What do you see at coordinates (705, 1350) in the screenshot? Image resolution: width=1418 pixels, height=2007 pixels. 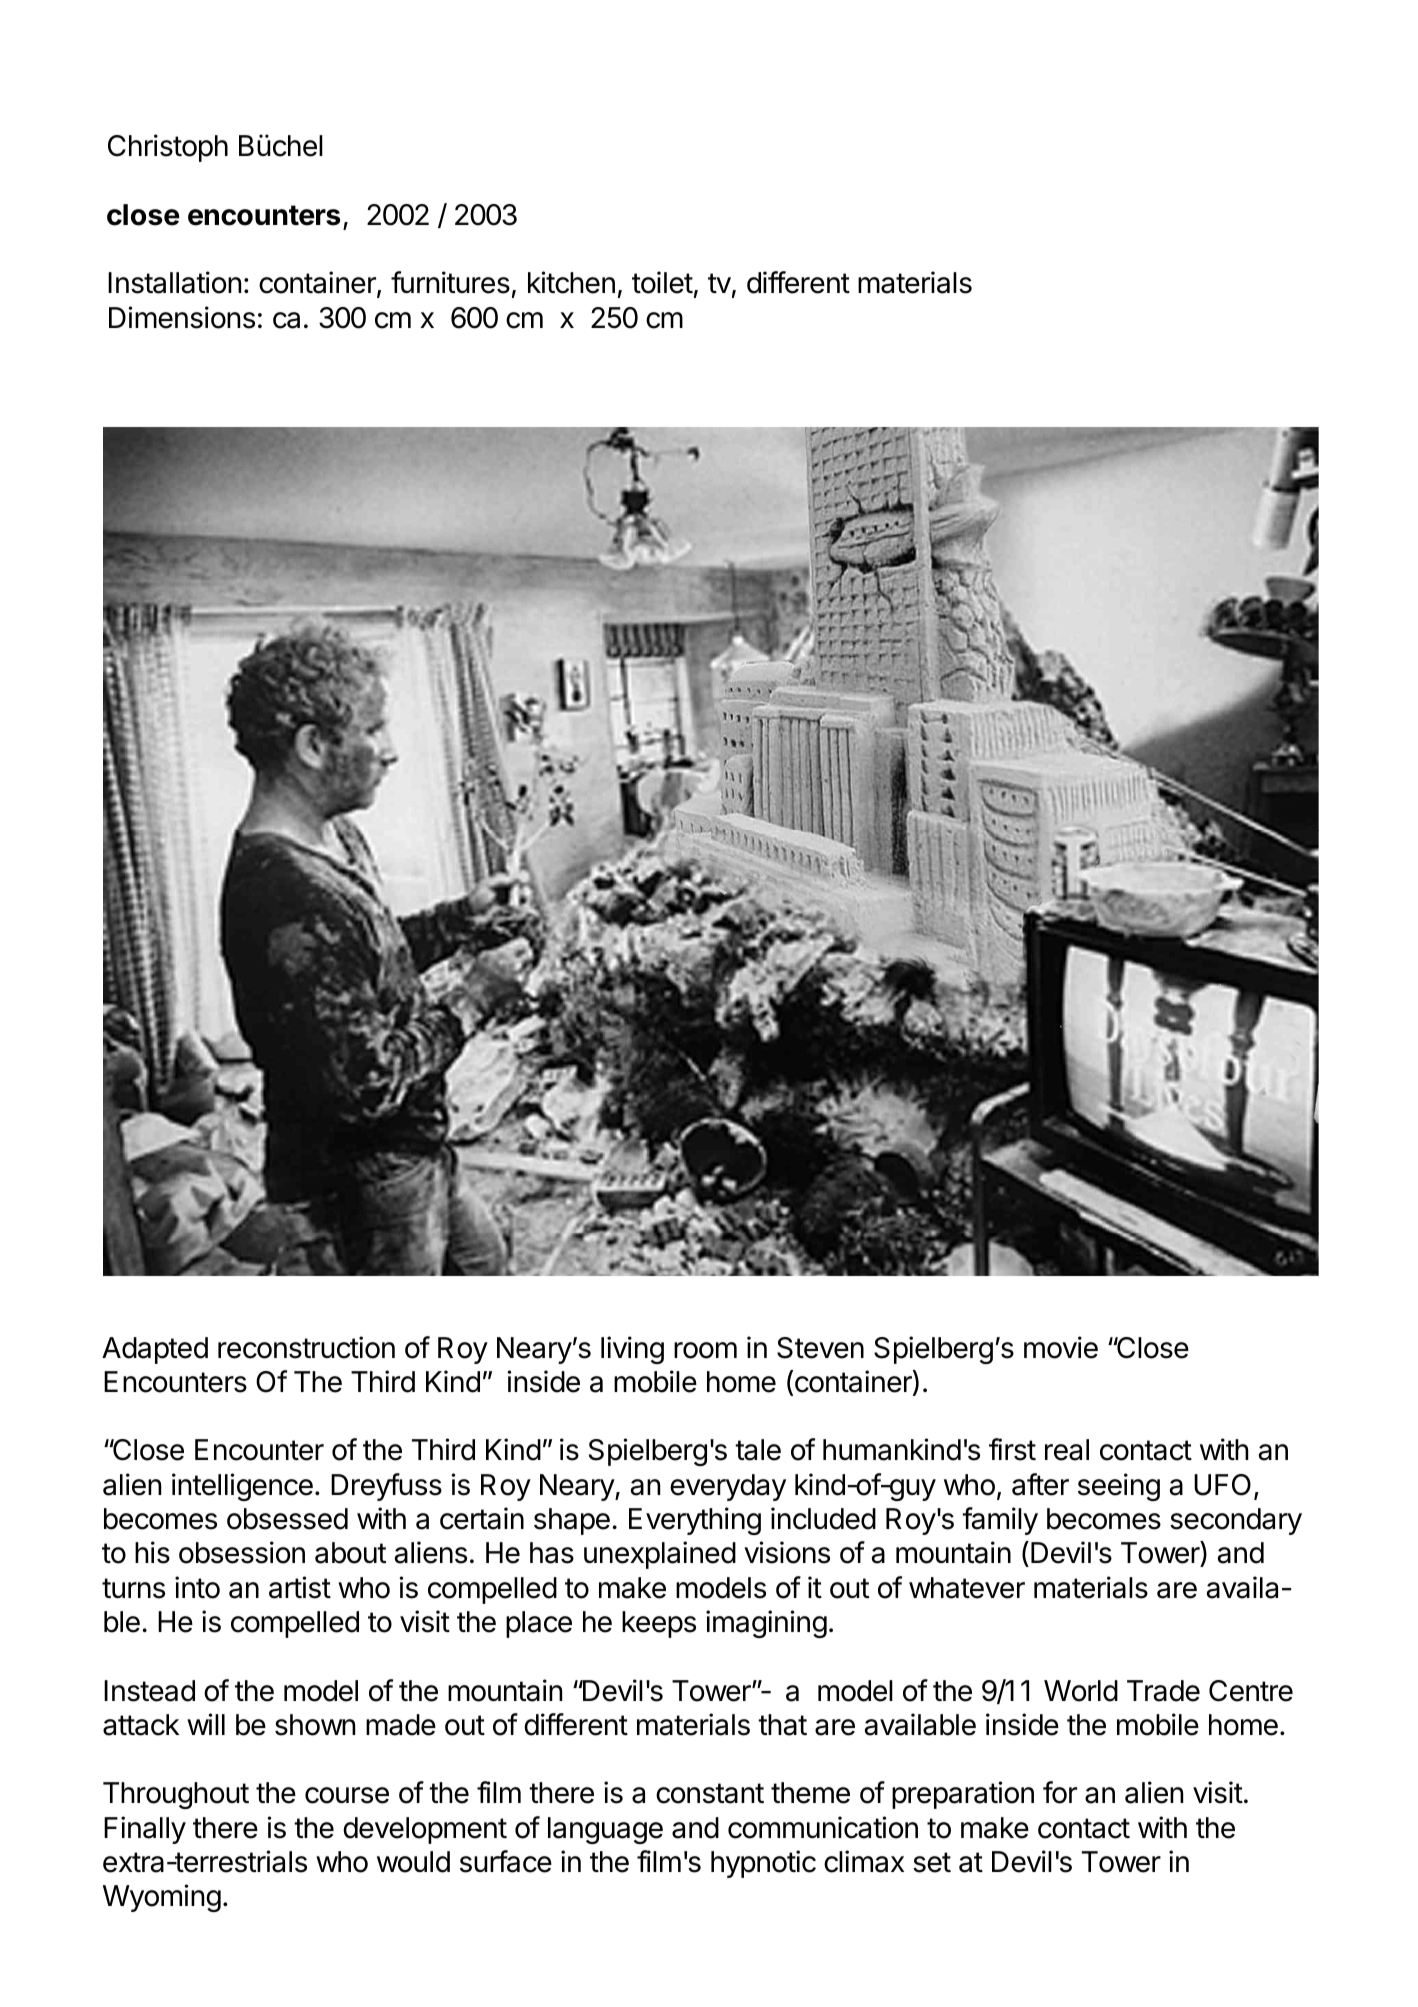 I see `room` at bounding box center [705, 1350].
